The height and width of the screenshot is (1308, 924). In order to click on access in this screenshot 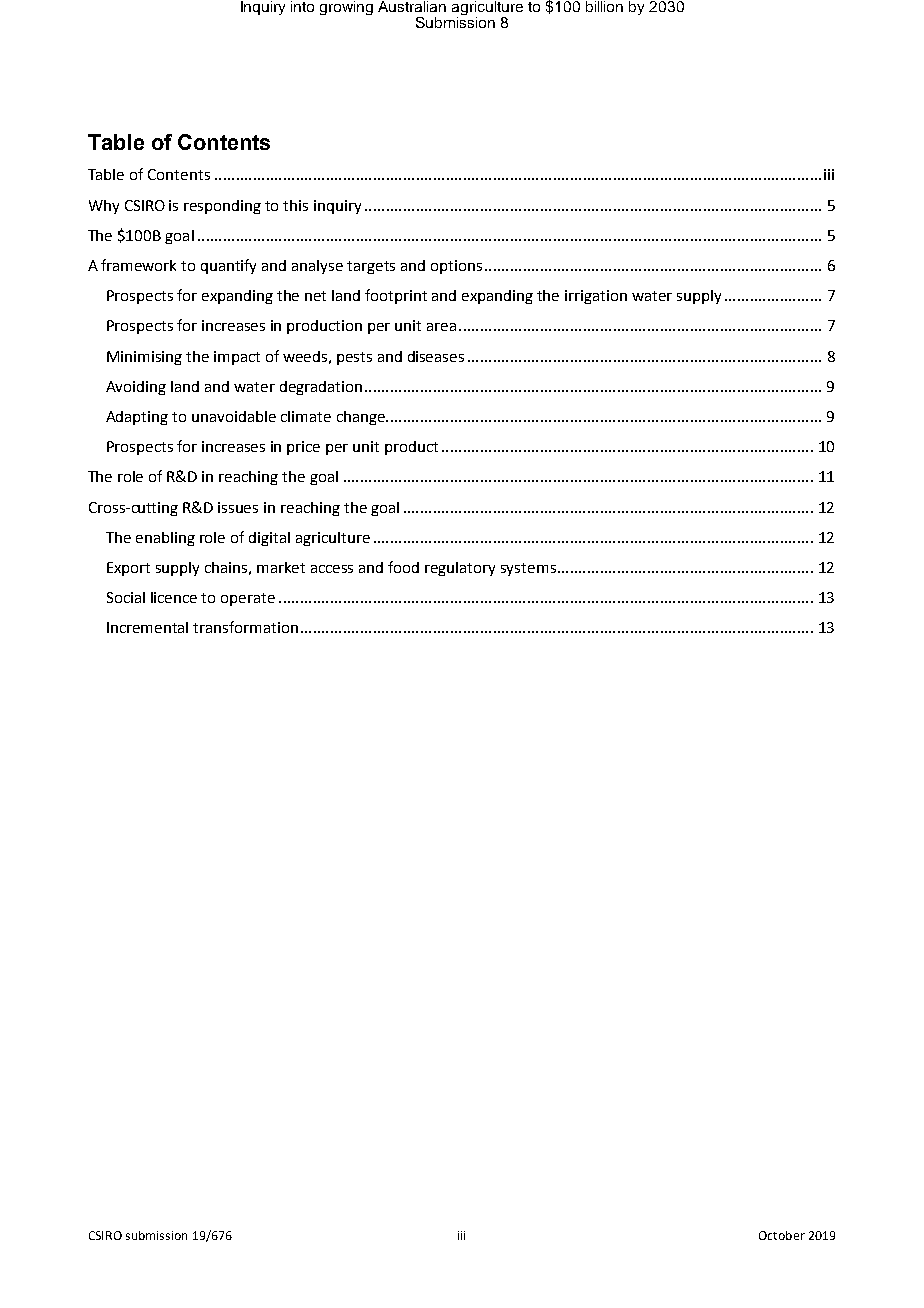, I will do `click(332, 569)`.
